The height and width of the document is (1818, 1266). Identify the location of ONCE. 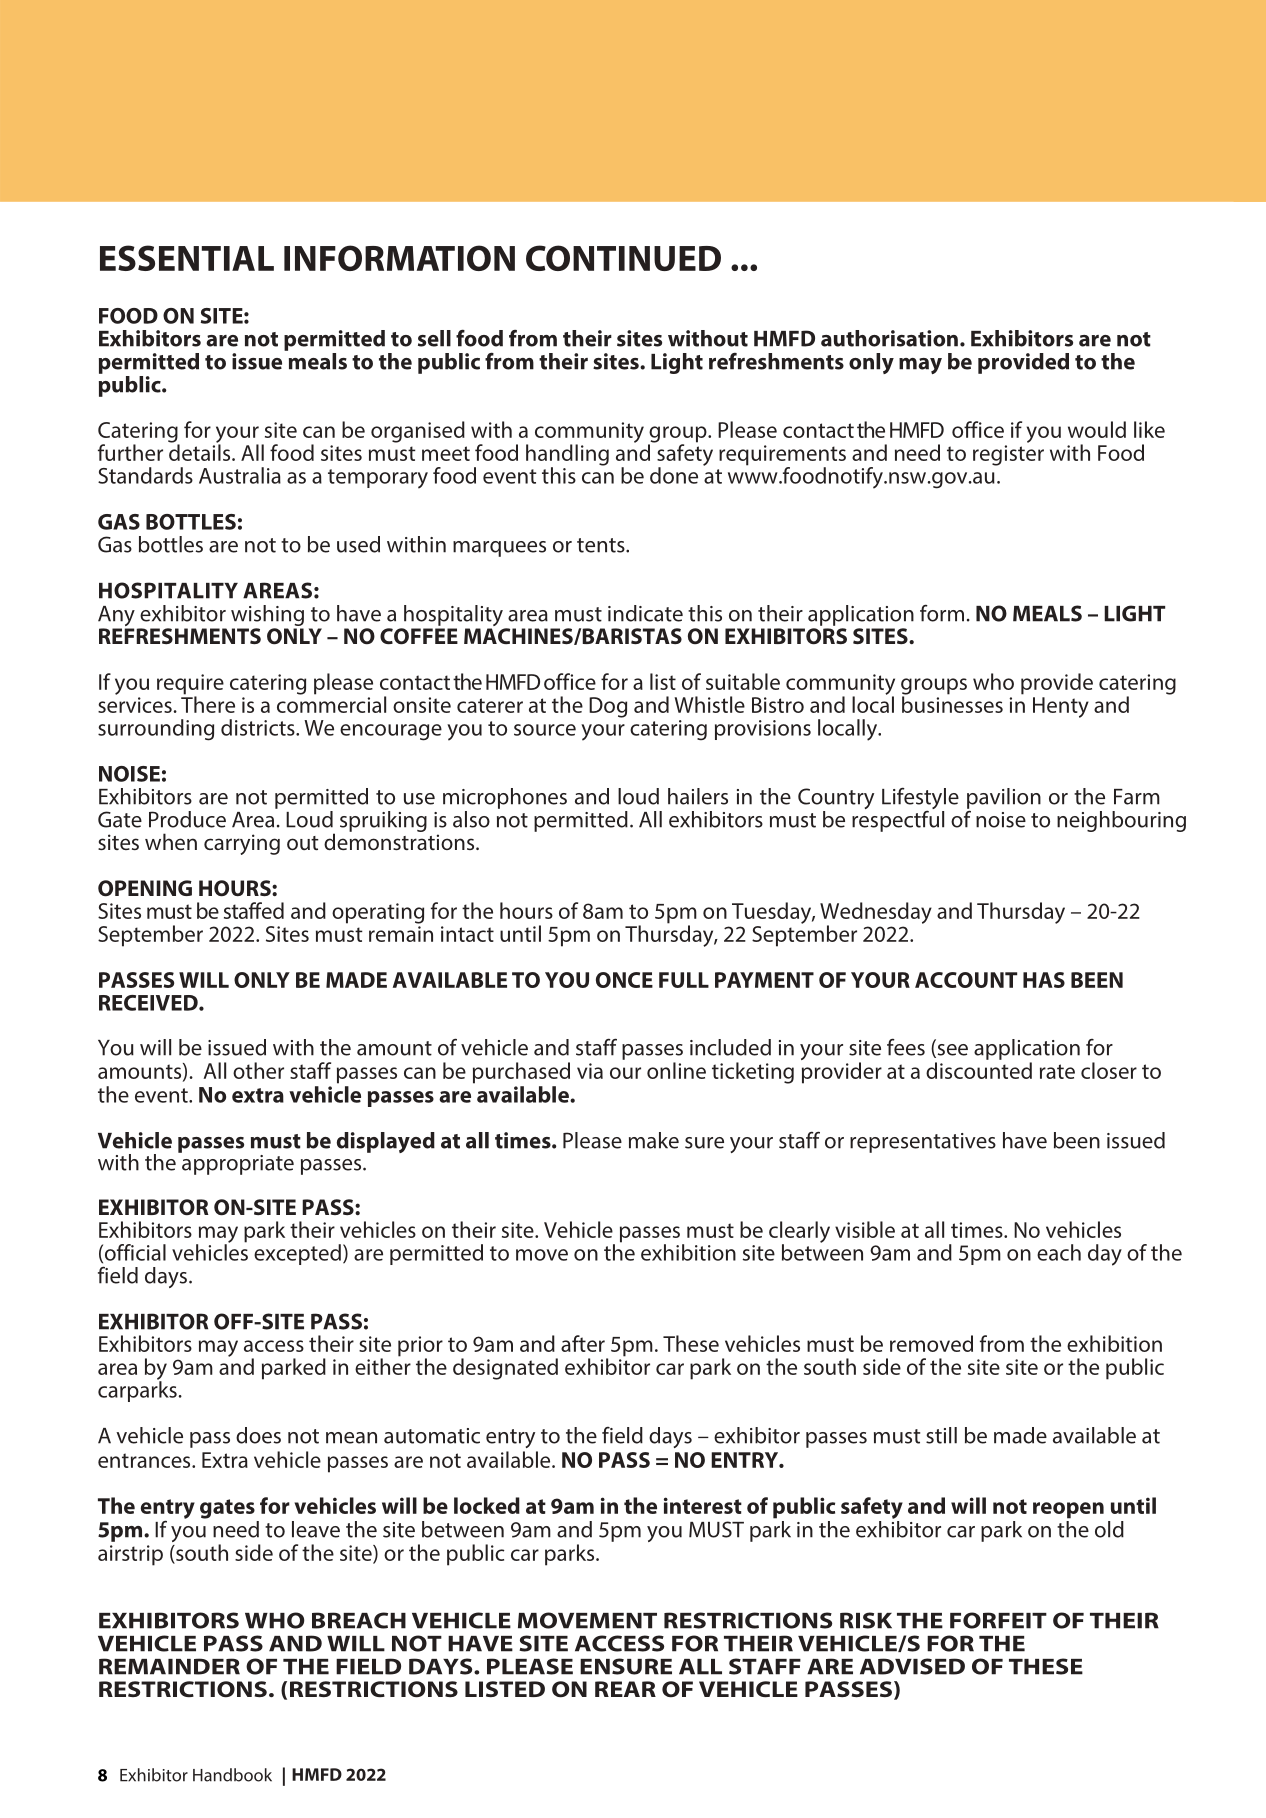
(624, 980).
